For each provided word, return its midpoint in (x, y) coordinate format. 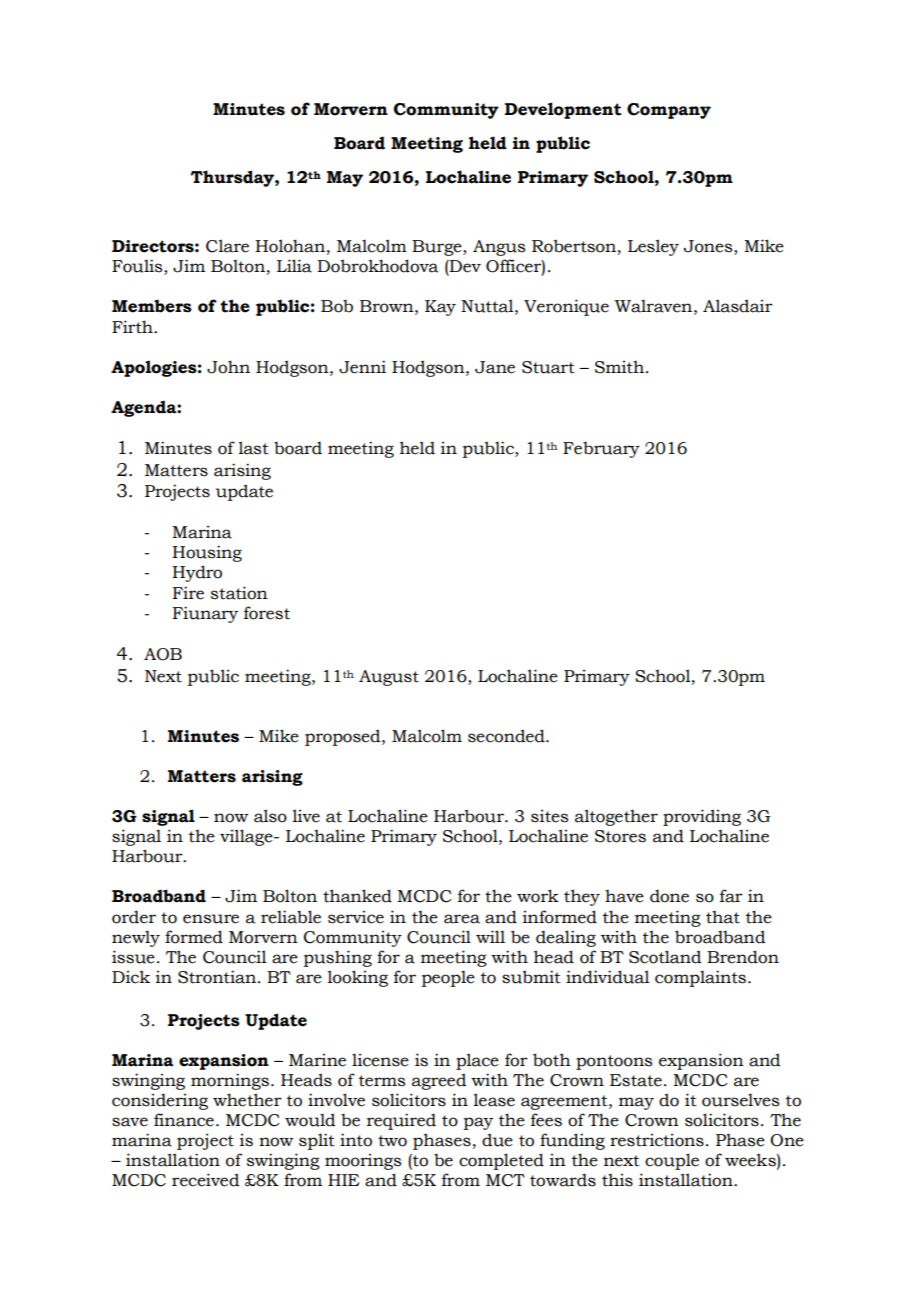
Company (669, 111)
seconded (507, 736)
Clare (227, 246)
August (389, 678)
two (392, 1141)
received (206, 1180)
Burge (438, 248)
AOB (163, 654)
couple (672, 1161)
